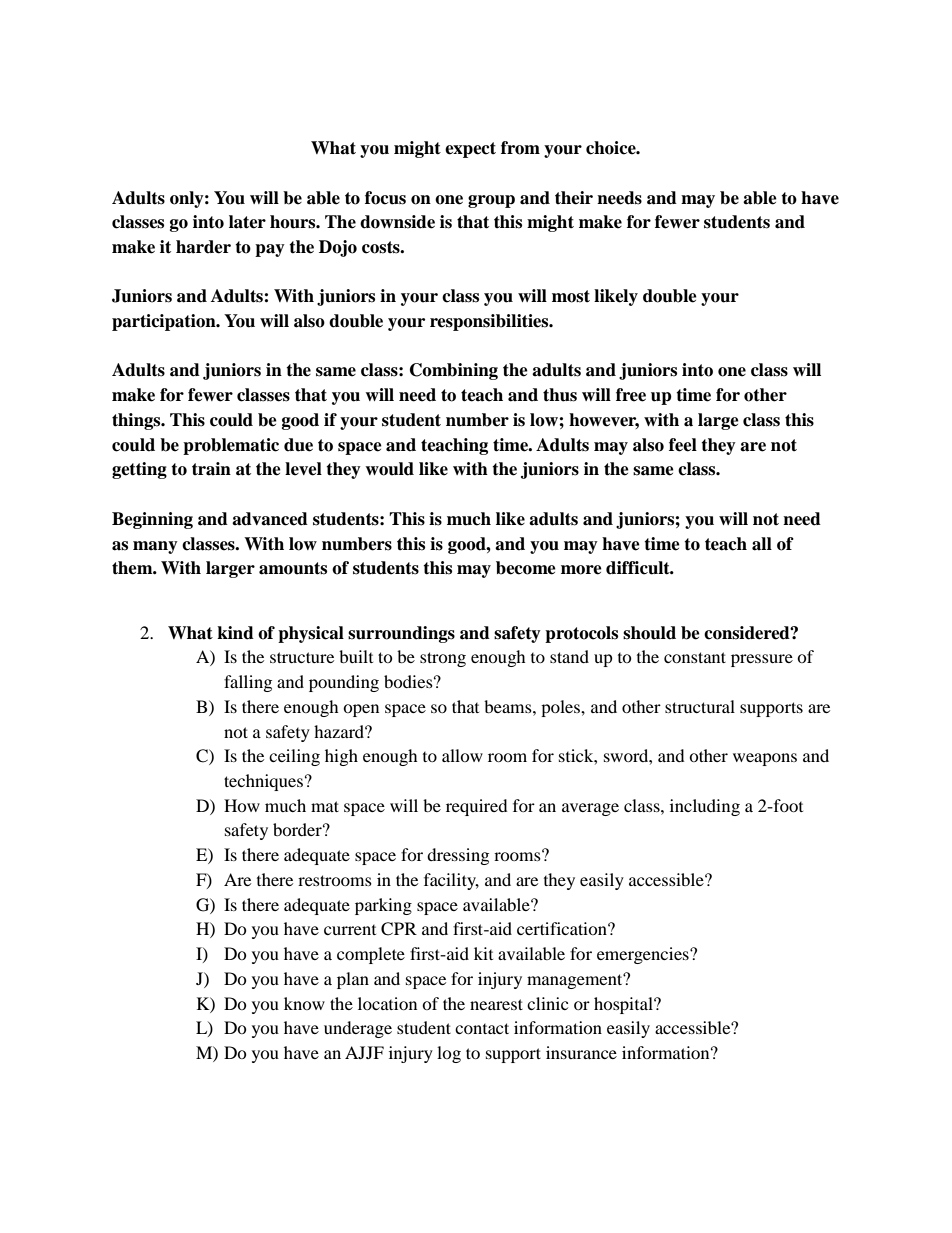 Image resolution: width=952 pixels, height=1233 pixels. What do you see at coordinates (235, 633) in the screenshot?
I see `kind` at bounding box center [235, 633].
